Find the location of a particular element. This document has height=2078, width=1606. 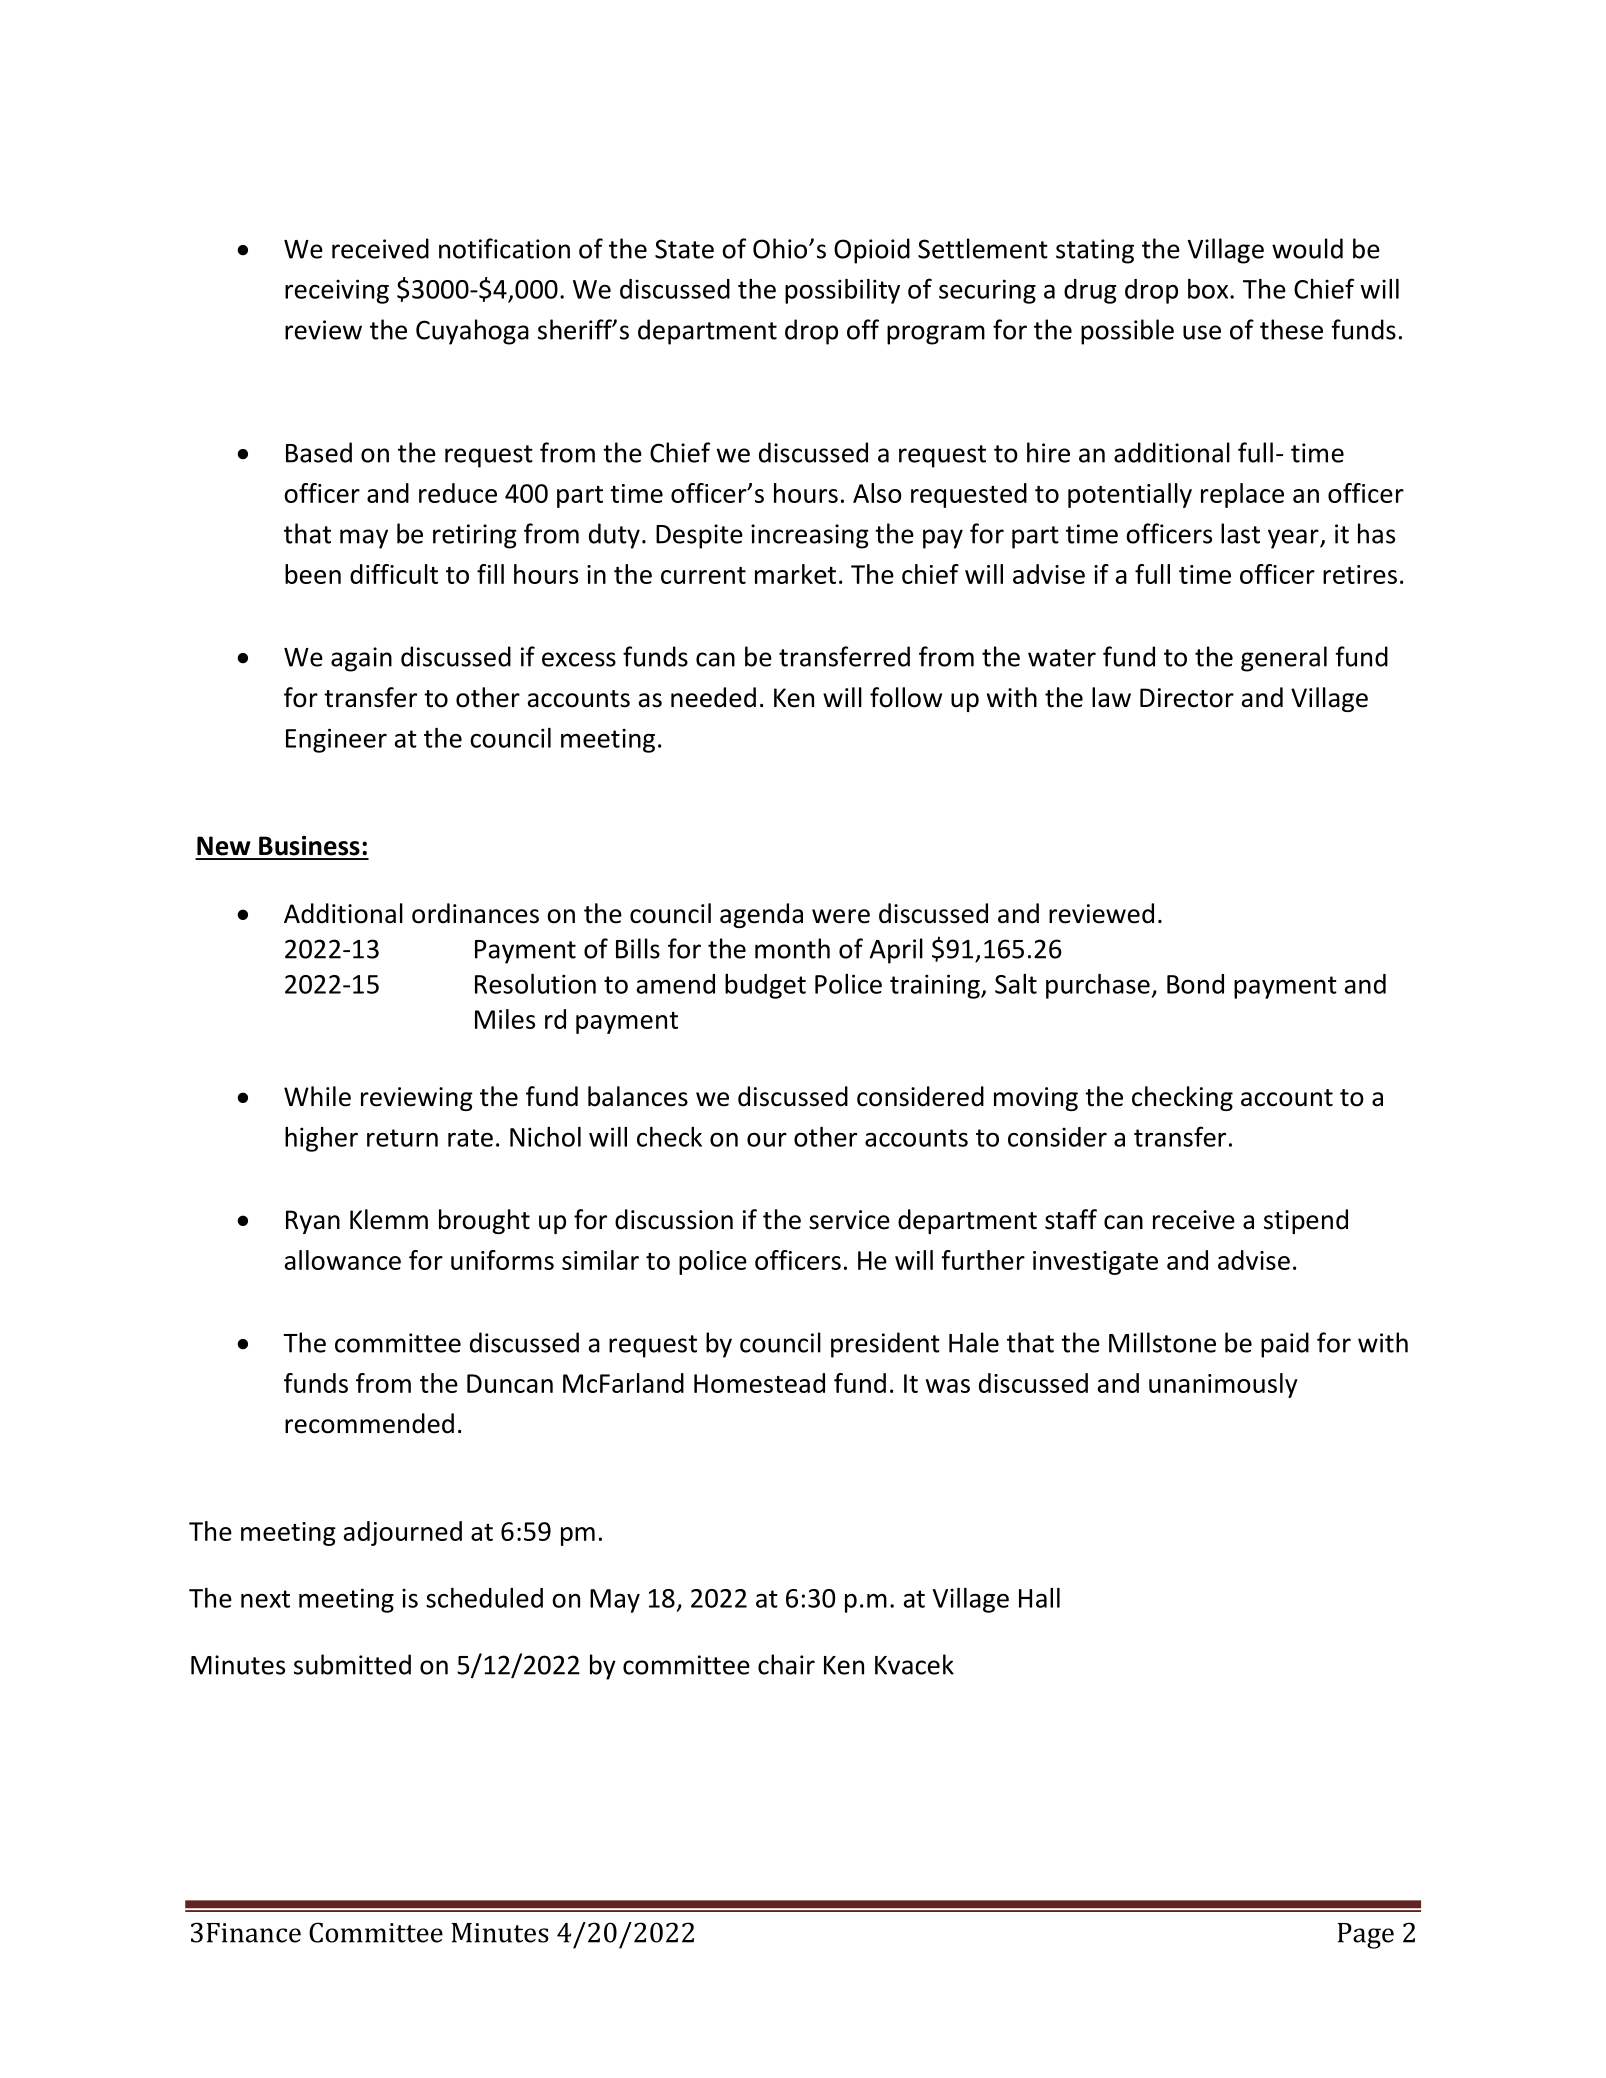

return is located at coordinates (402, 1138).
